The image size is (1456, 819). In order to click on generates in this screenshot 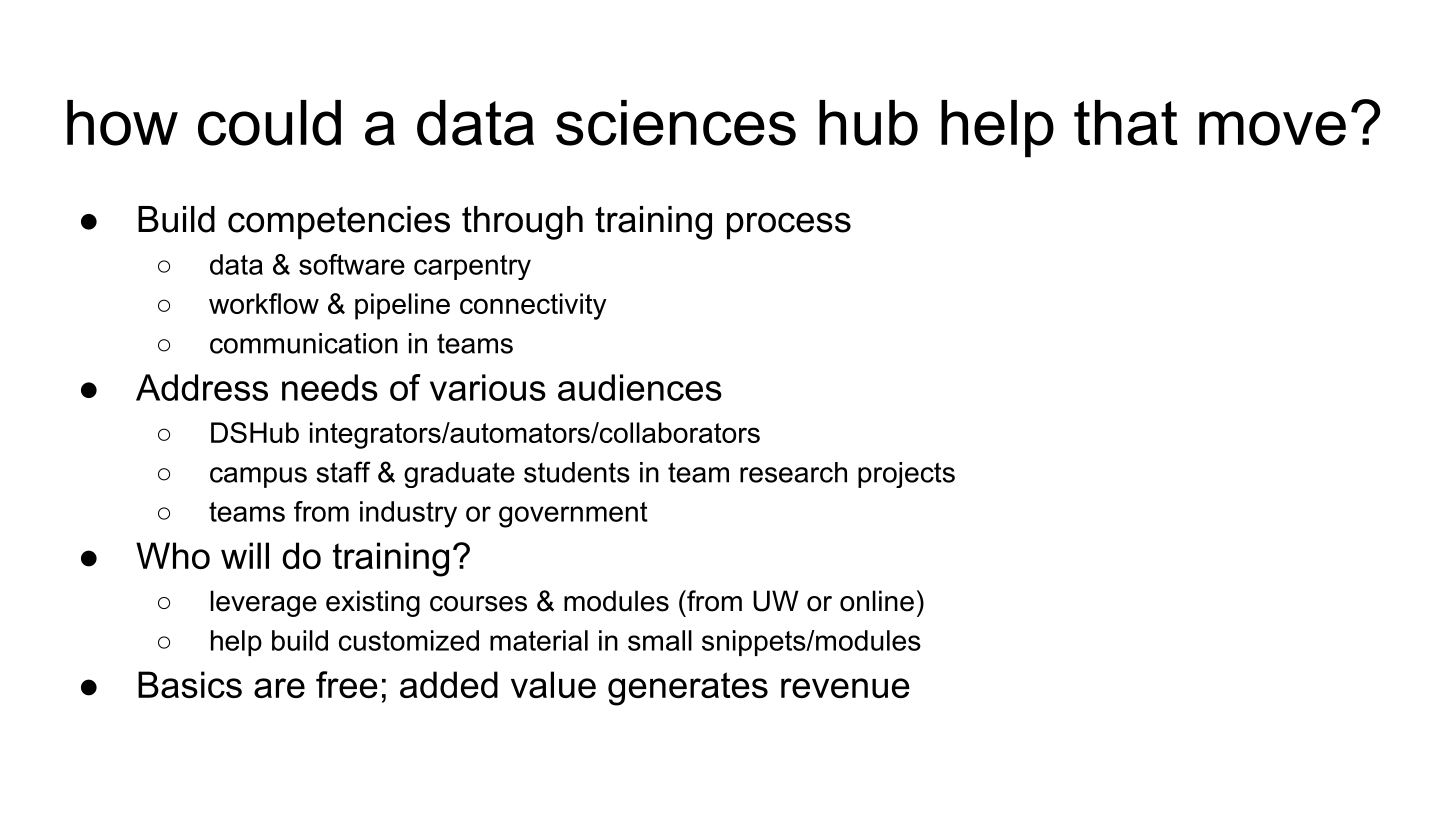, I will do `click(688, 689)`.
